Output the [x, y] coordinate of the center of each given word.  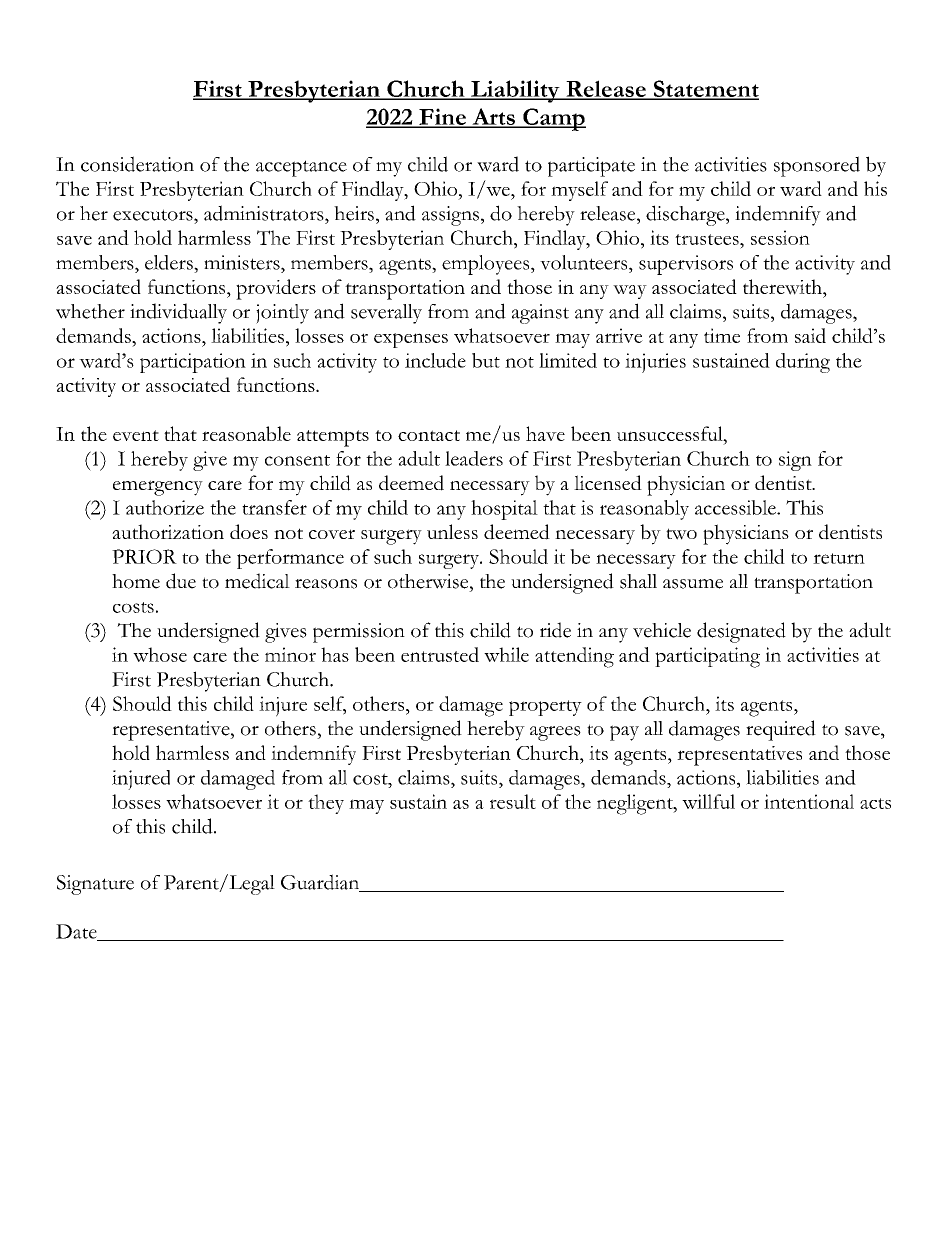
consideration [137, 164]
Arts [493, 117]
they [326, 804]
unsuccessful [671, 435]
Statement [705, 89]
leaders [474, 458]
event [136, 435]
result [513, 801]
